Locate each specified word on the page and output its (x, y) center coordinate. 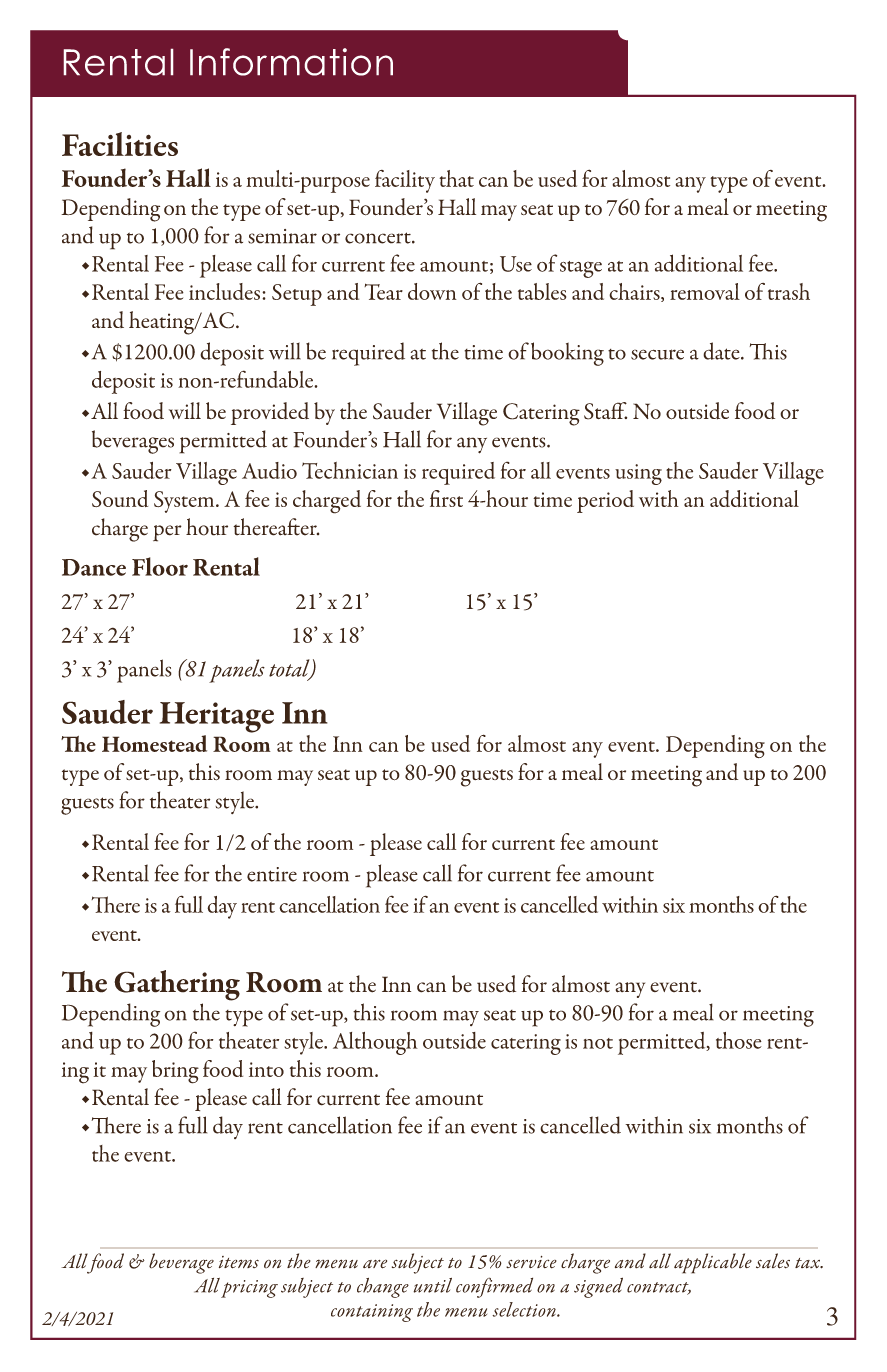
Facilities (120, 144)
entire (272, 874)
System (185, 502)
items (239, 1262)
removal (705, 291)
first (446, 498)
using (638, 474)
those (739, 1040)
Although (375, 1043)
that (456, 178)
